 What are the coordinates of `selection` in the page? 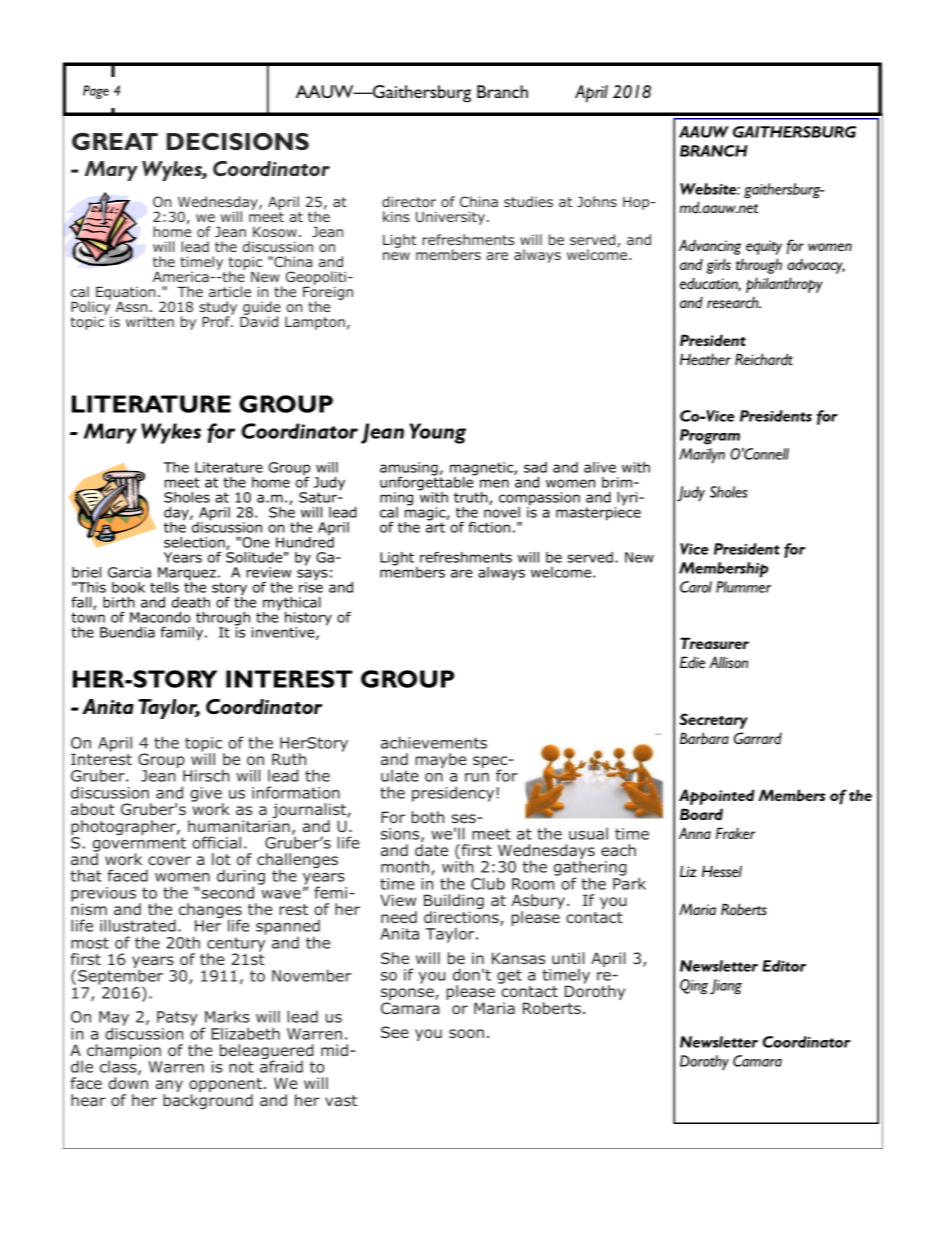 It's located at (195, 543).
